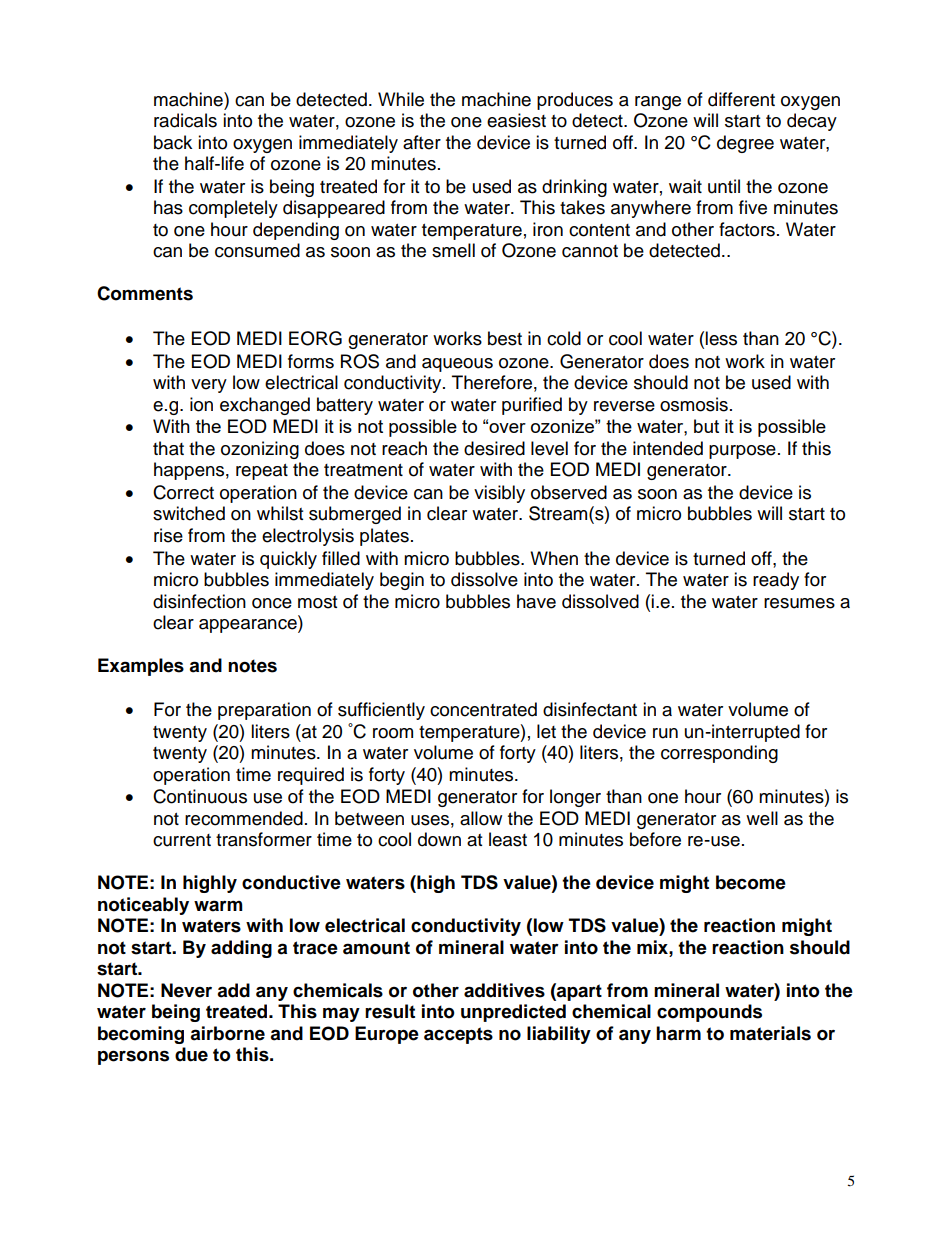 This screenshot has height=1233, width=952. Describe the element at coordinates (481, 818) in the screenshot. I see `allow` at that location.
